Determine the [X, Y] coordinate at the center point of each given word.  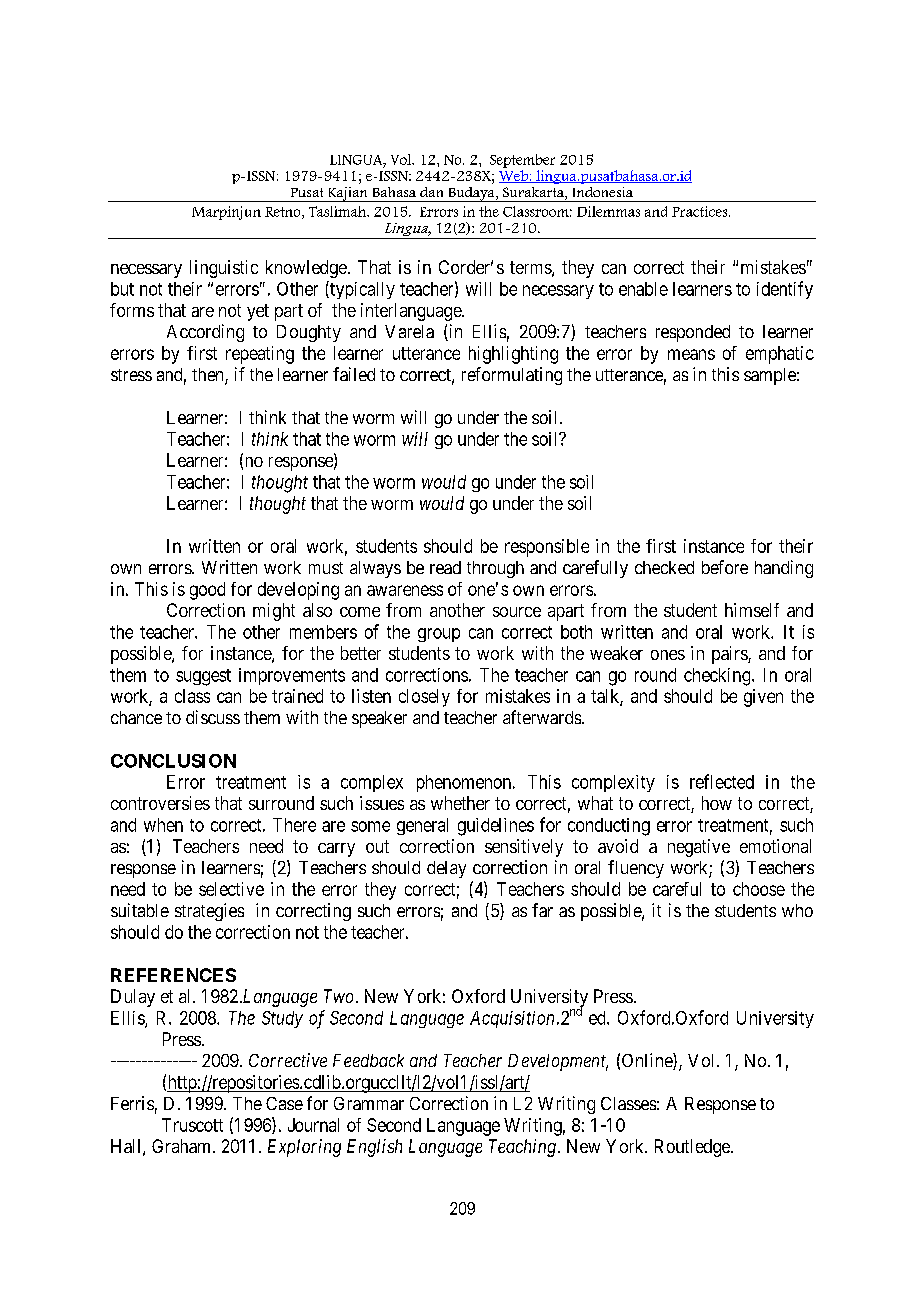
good [207, 591]
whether [460, 803]
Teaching [522, 1148]
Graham [183, 1146]
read [445, 567]
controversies [160, 803]
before [725, 567]
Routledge [693, 1148]
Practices [701, 211]
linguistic [224, 269]
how [717, 803]
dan [431, 192]
